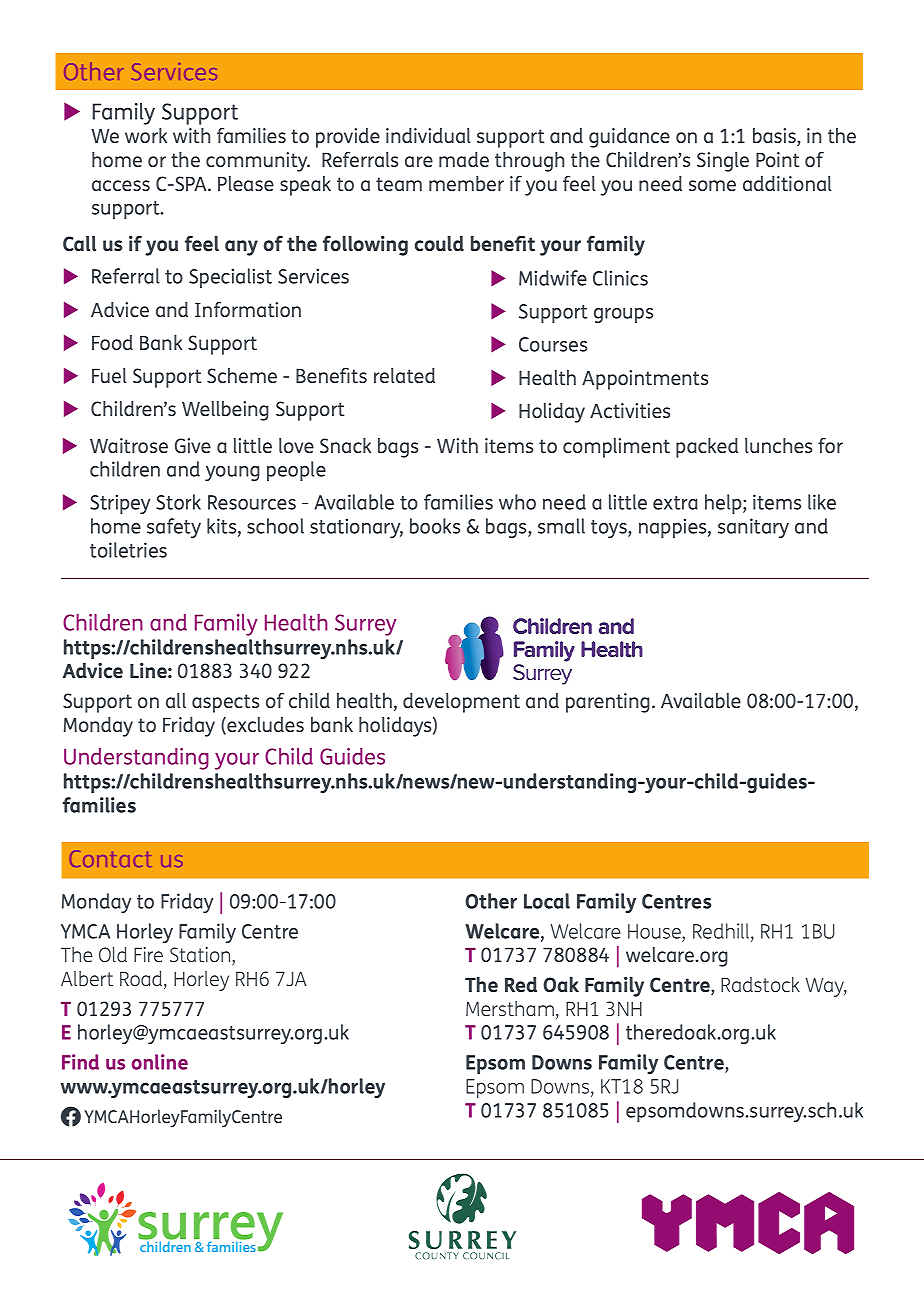  I want to click on packed, so click(707, 448).
